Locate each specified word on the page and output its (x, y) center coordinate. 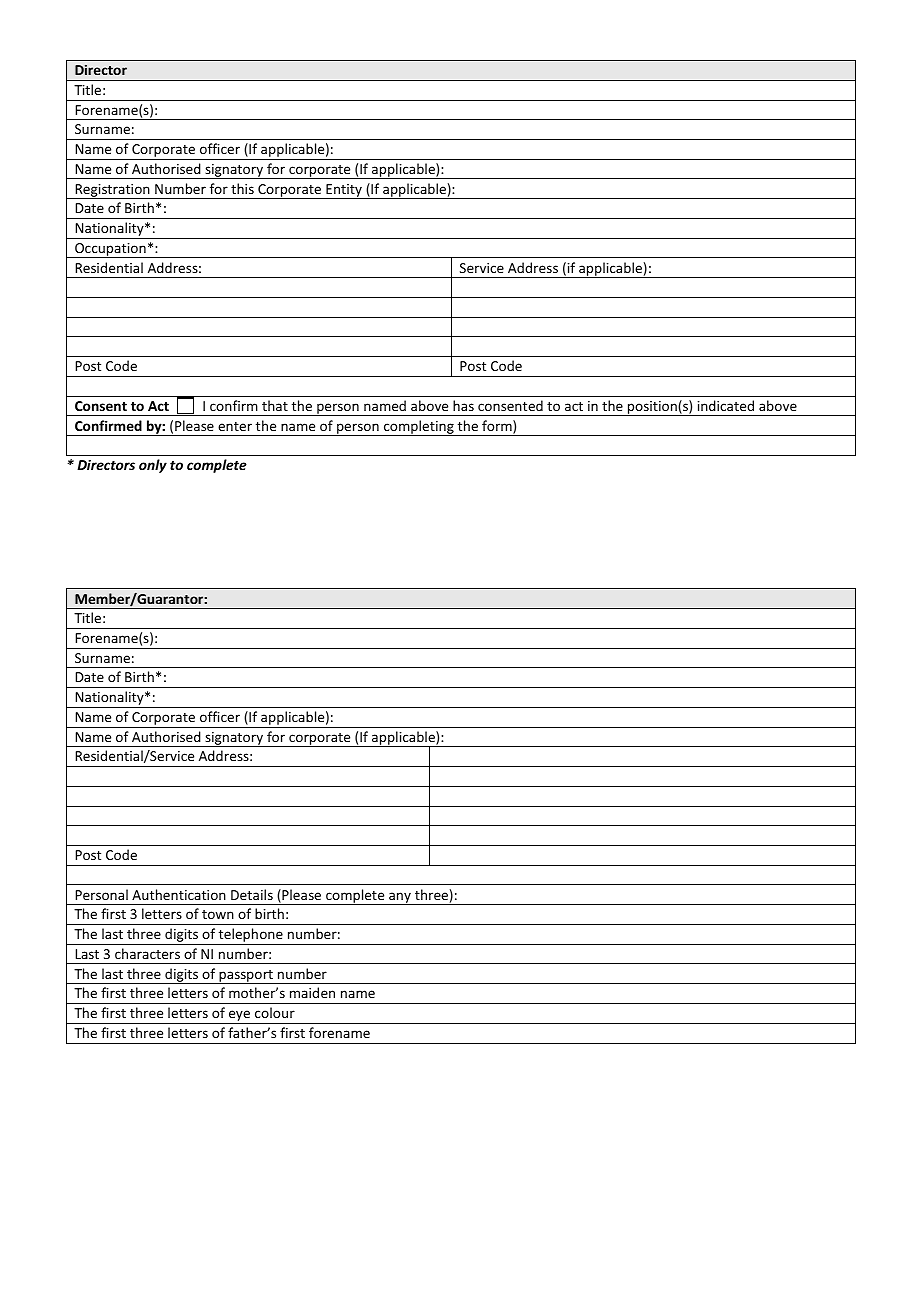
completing (419, 428)
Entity (344, 191)
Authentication (179, 894)
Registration (112, 191)
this (242, 188)
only (153, 466)
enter (235, 426)
